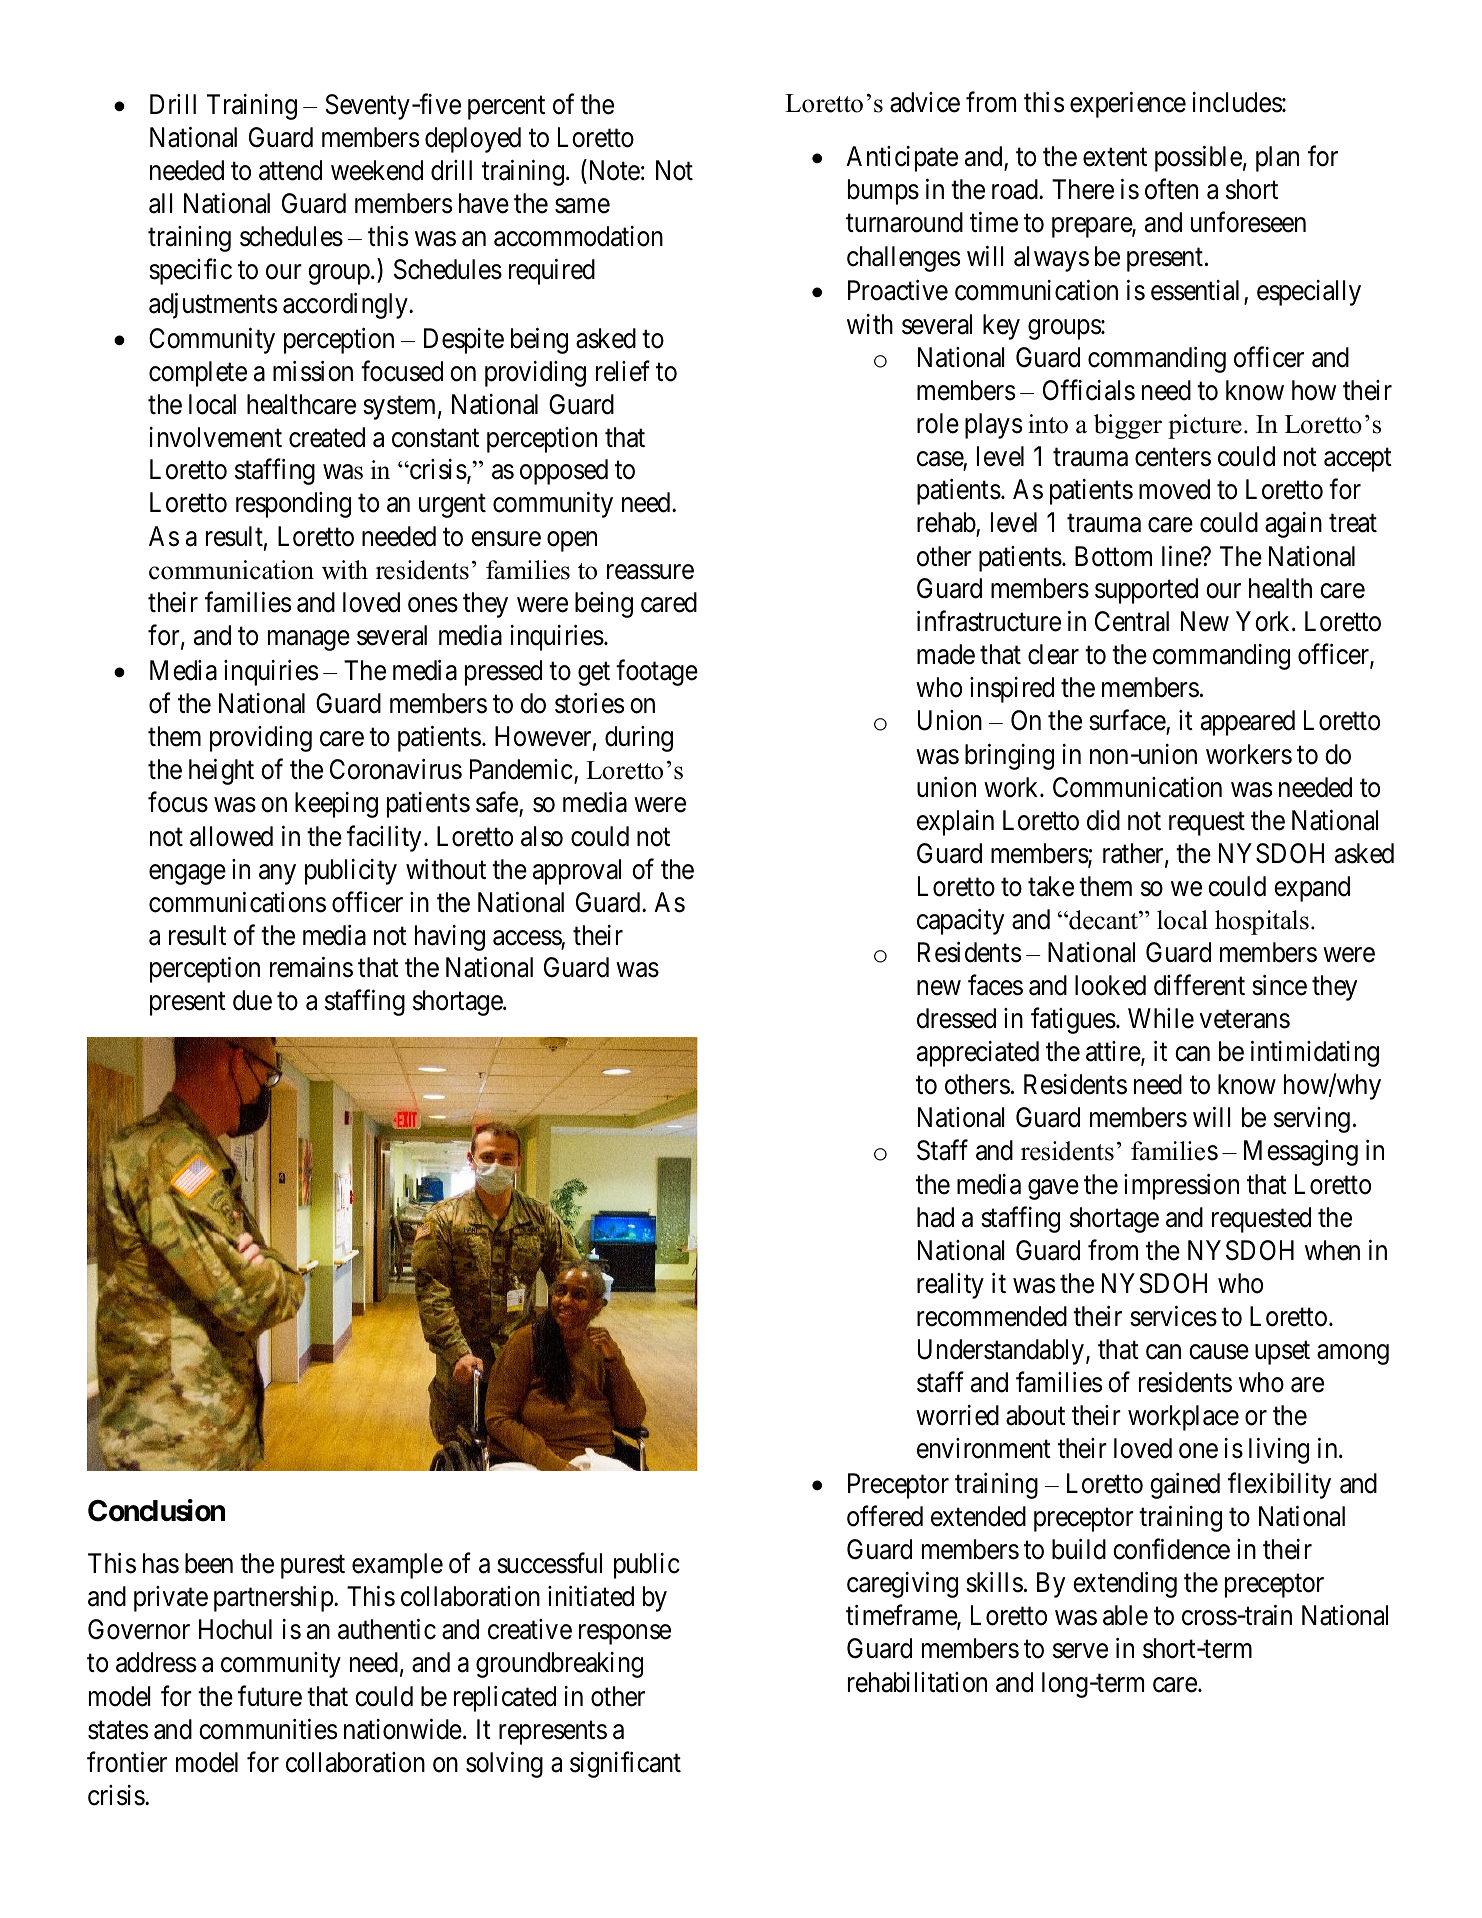 The height and width of the screenshot is (1918, 1482). I want to click on serve, so click(1080, 1651).
